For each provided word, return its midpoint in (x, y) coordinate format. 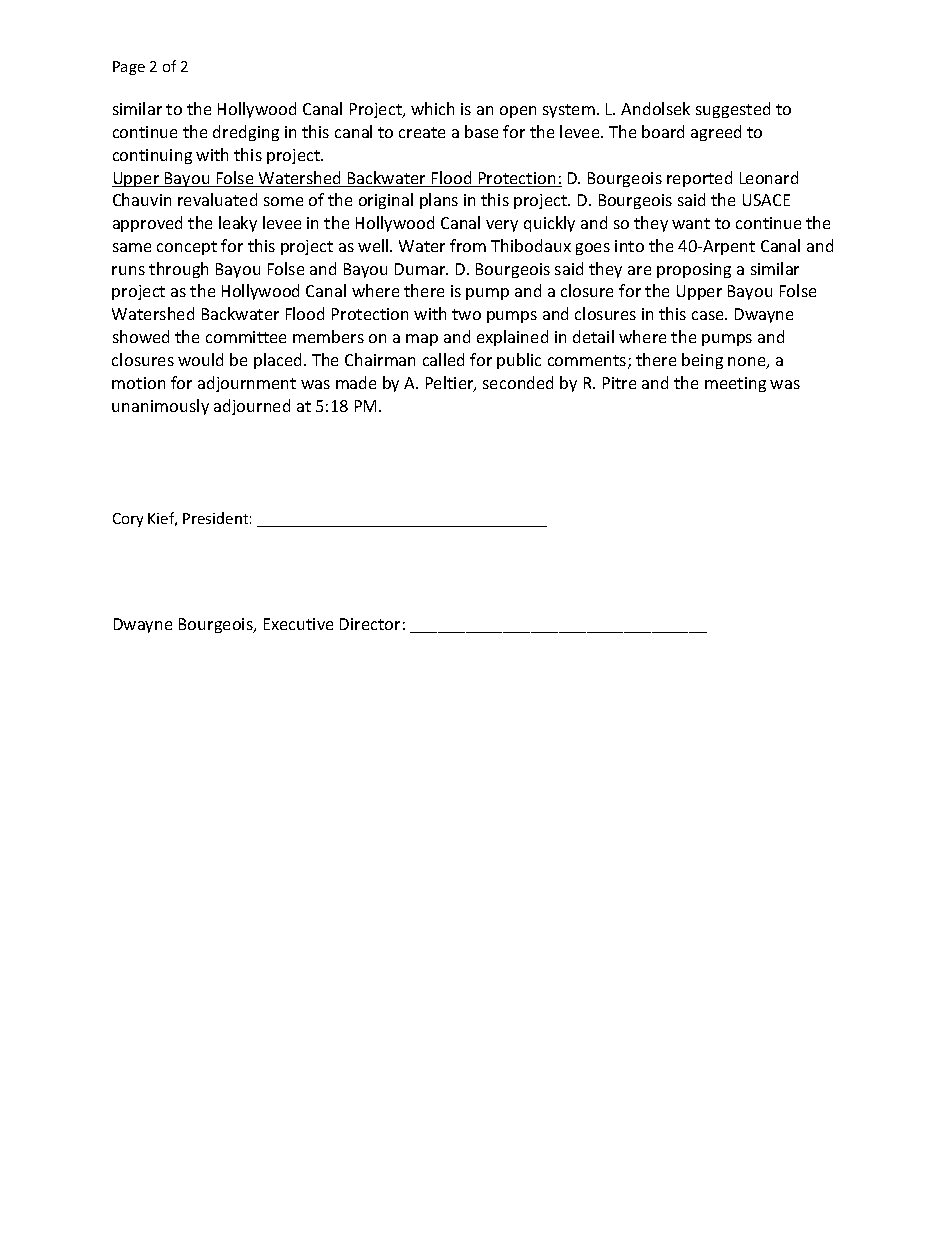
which (432, 108)
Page (129, 68)
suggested (733, 110)
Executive (298, 624)
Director (370, 624)
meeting (735, 384)
